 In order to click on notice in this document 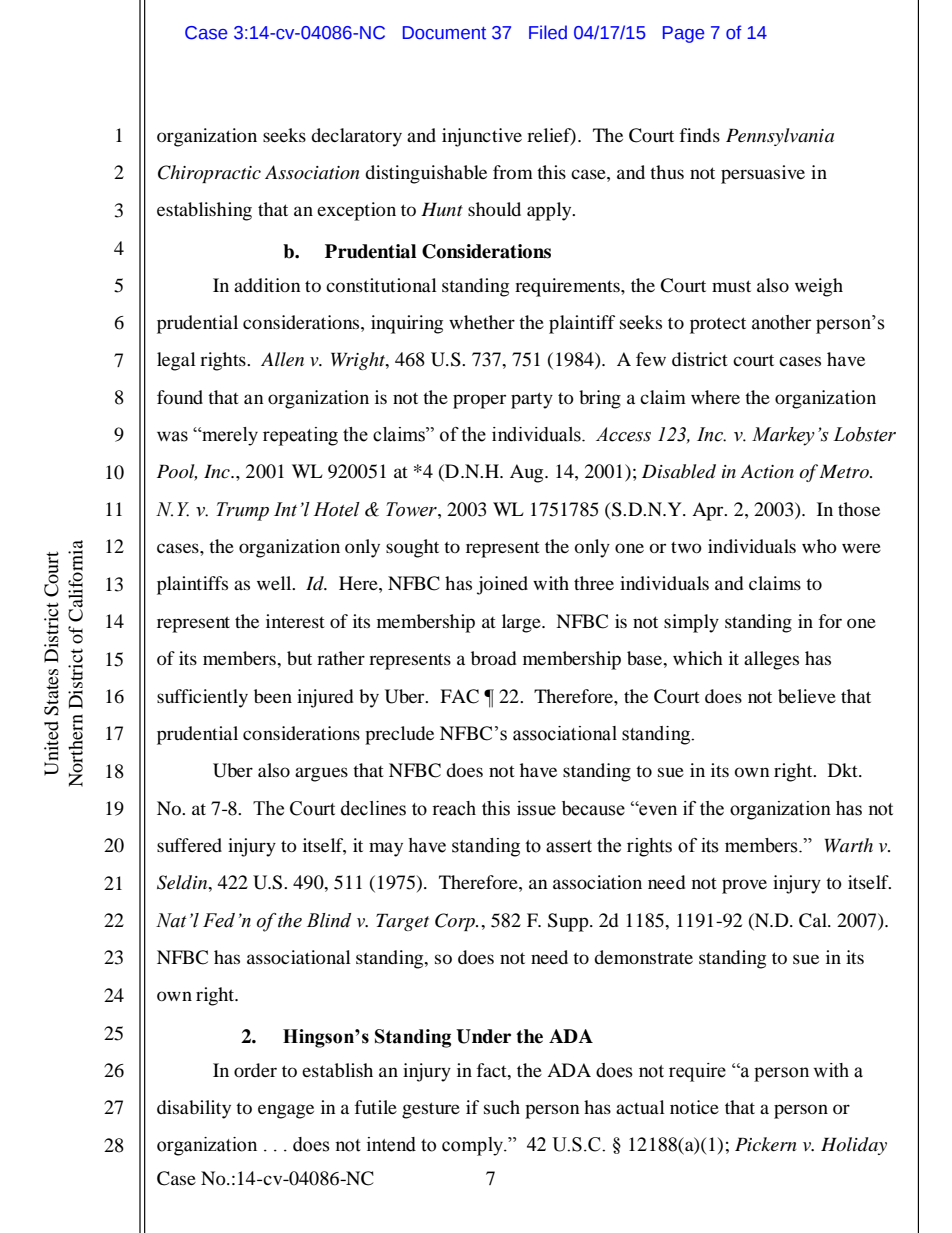, I will do `click(694, 1107)`.
